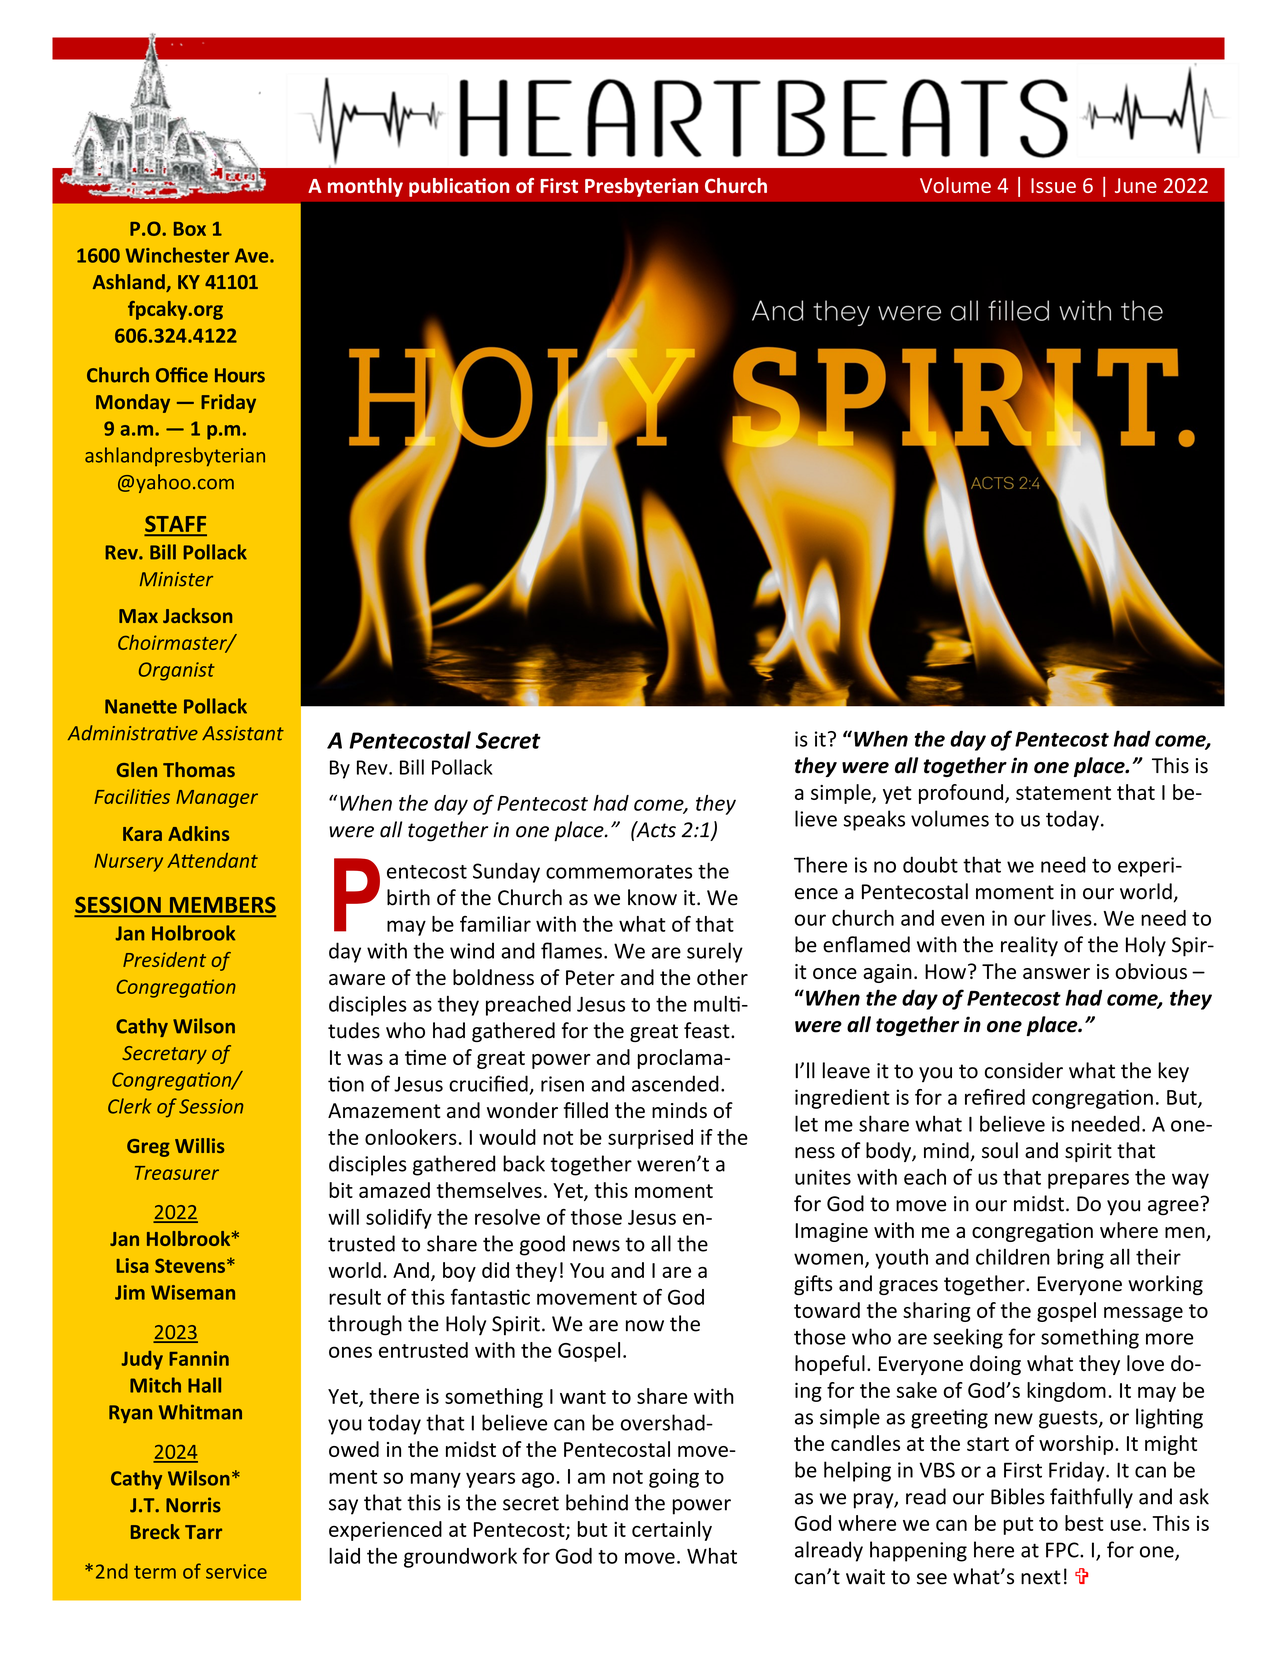 Image resolution: width=1277 pixels, height=1653 pixels. I want to click on monthly, so click(365, 187).
